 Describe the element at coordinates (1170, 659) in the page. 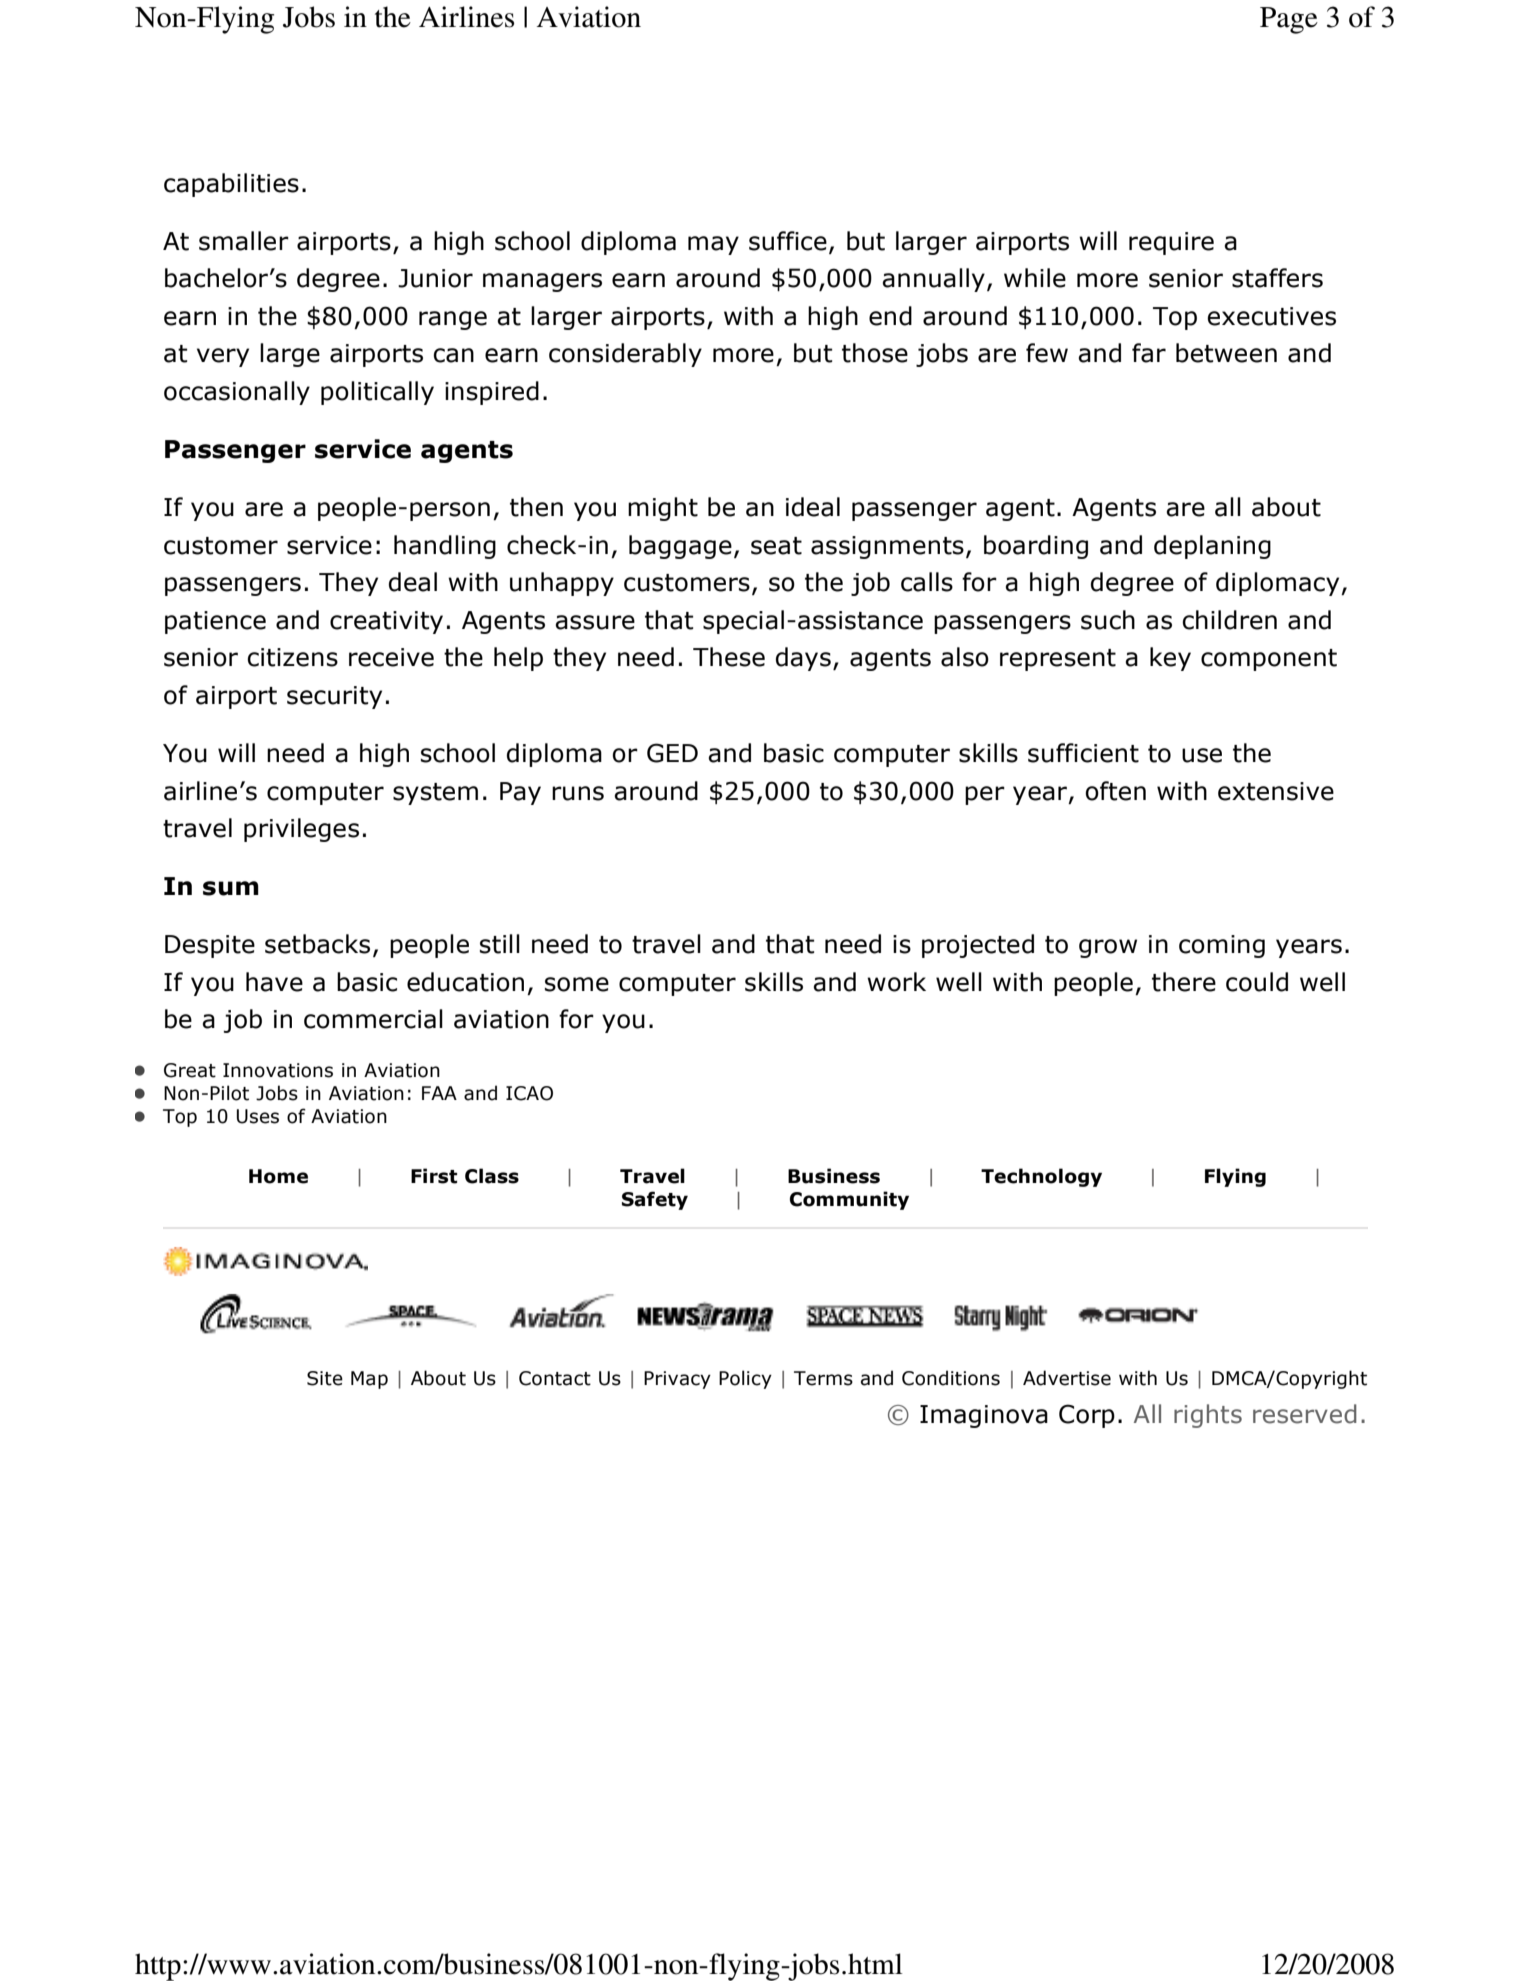

I see `key` at that location.
